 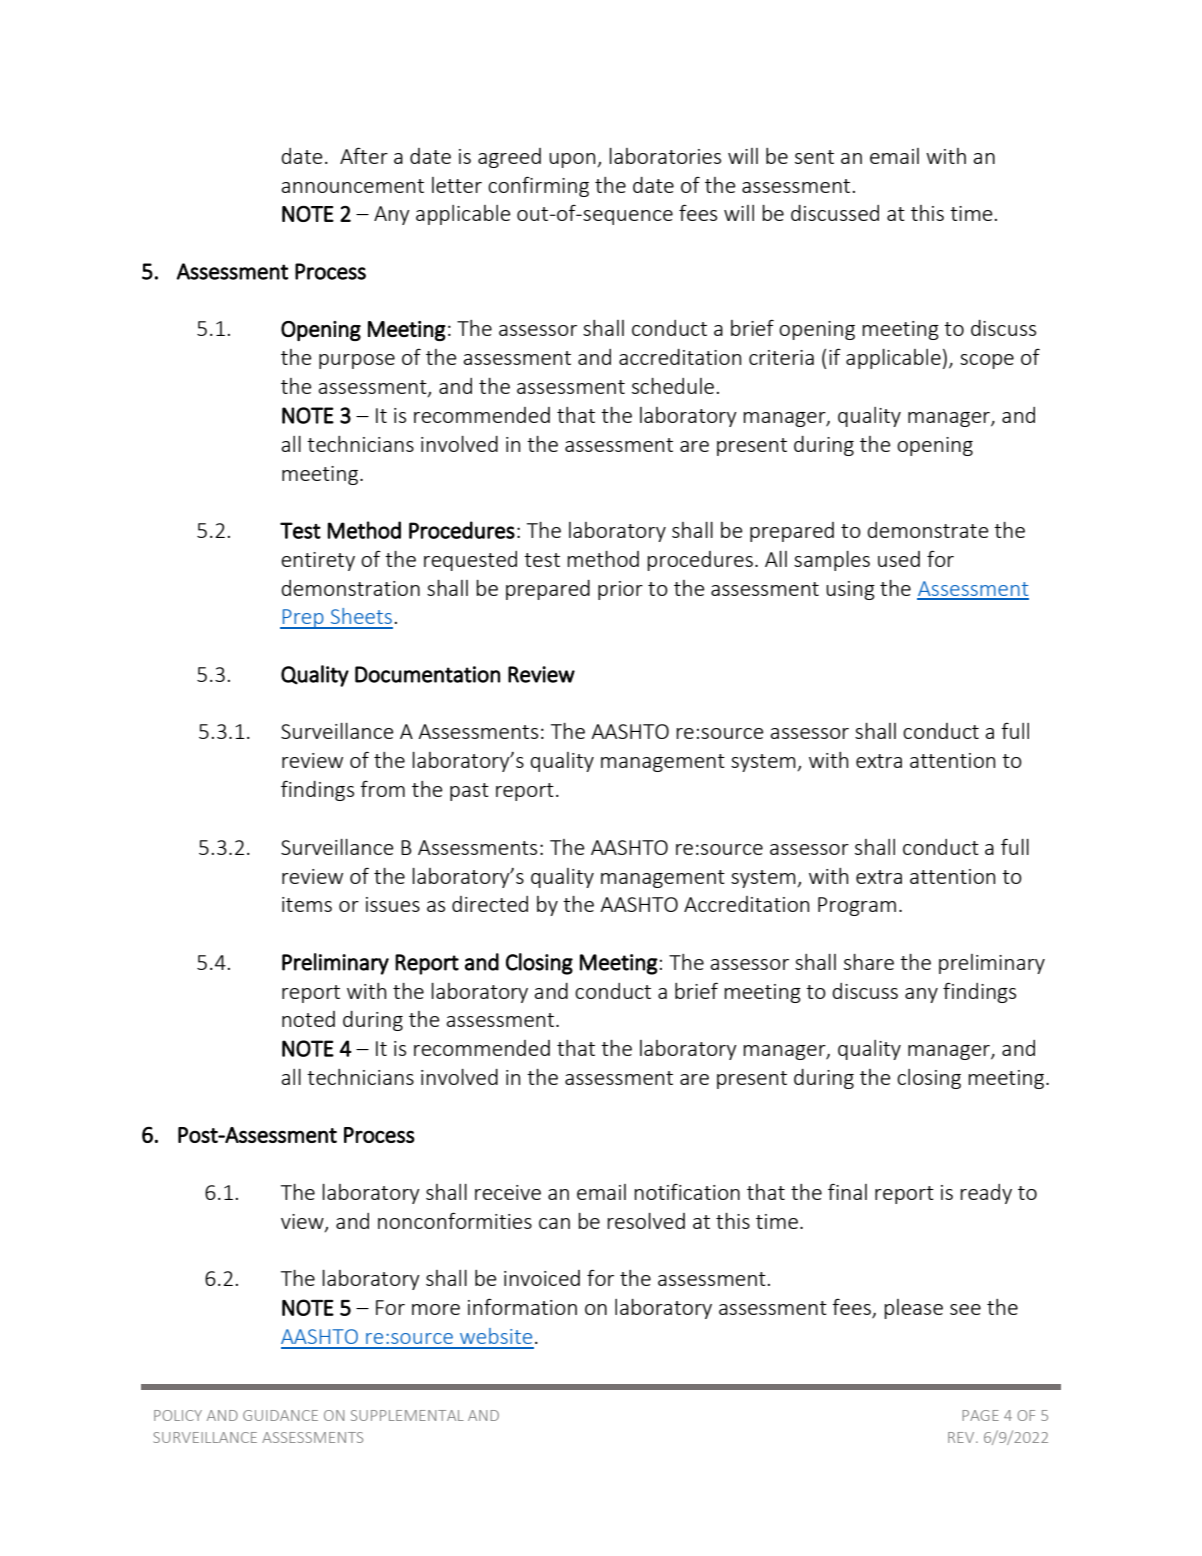 What do you see at coordinates (352, 186) in the screenshot?
I see `announcement` at bounding box center [352, 186].
